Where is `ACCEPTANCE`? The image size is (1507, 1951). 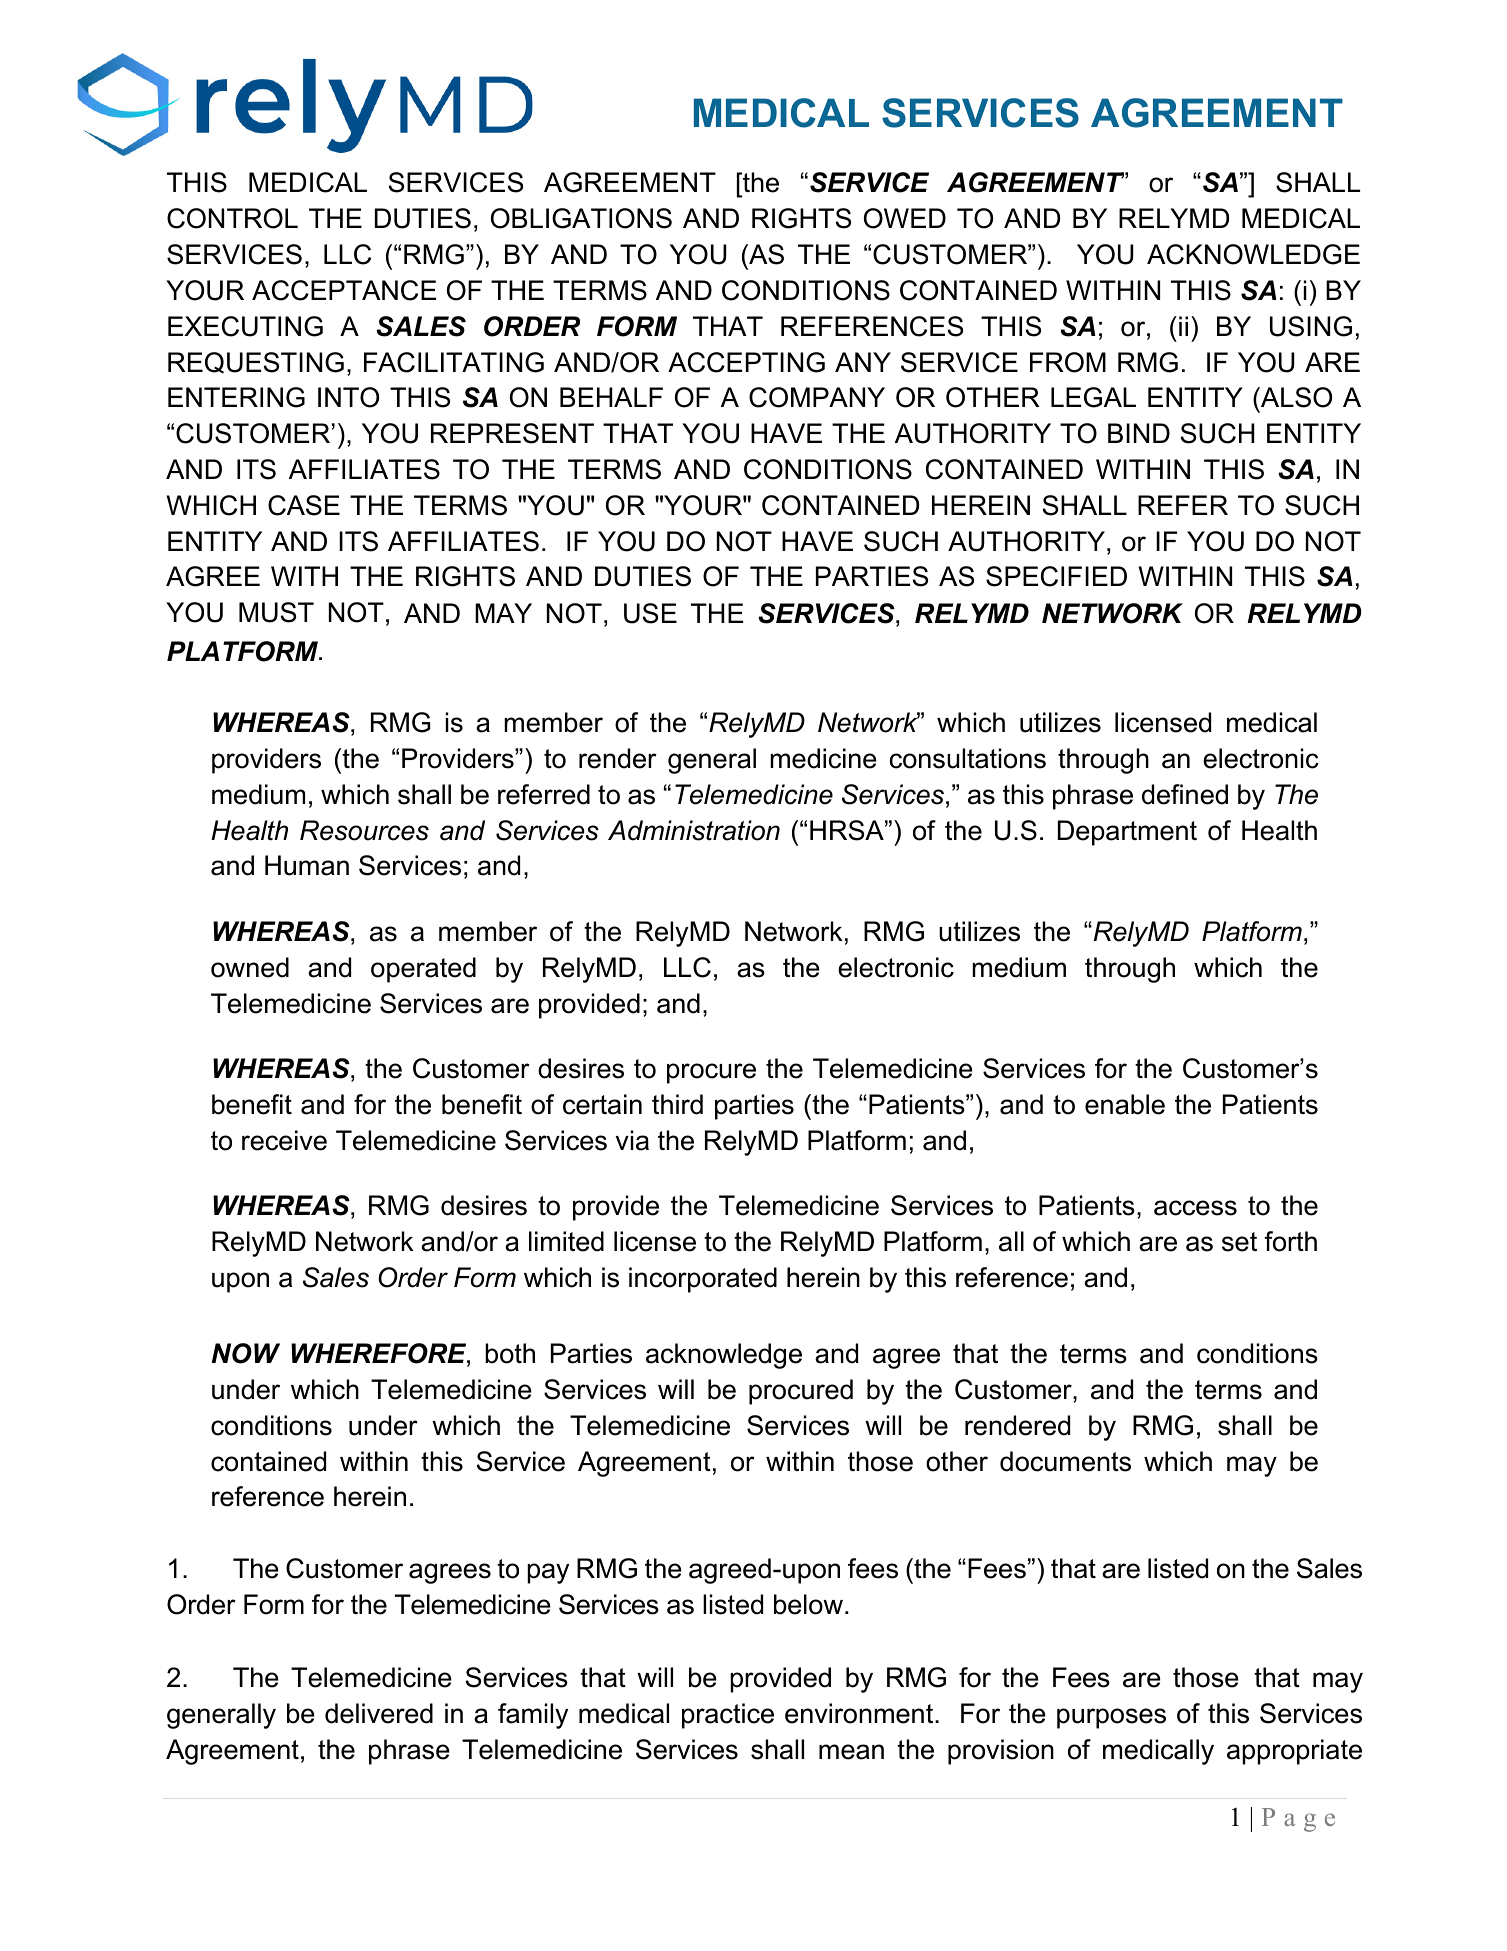
ACCEPTANCE is located at coordinates (344, 290).
